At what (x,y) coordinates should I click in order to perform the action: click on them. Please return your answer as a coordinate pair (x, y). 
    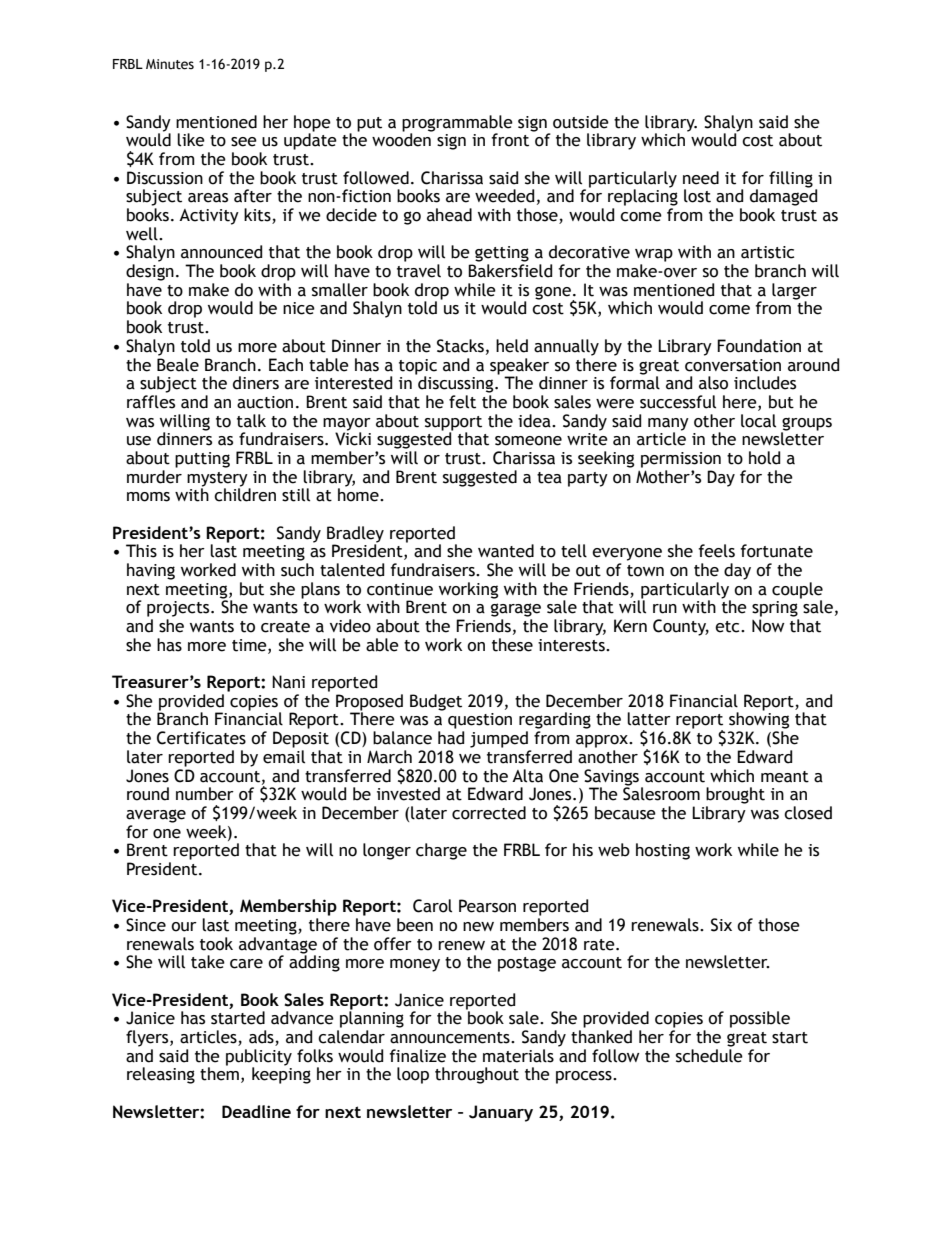
    Looking at the image, I should click on (219, 1073).
